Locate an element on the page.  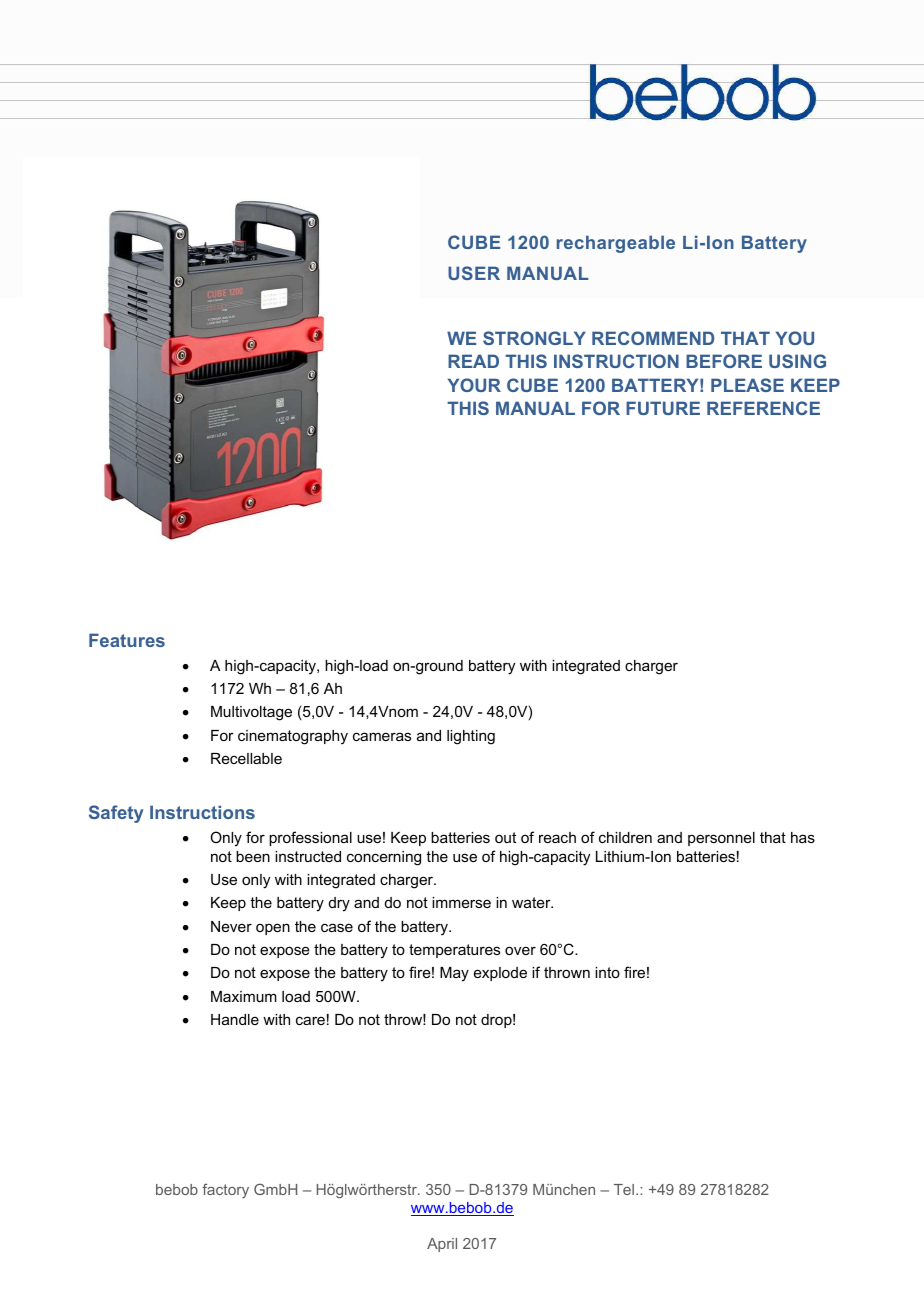
personnel is located at coordinates (721, 839).
